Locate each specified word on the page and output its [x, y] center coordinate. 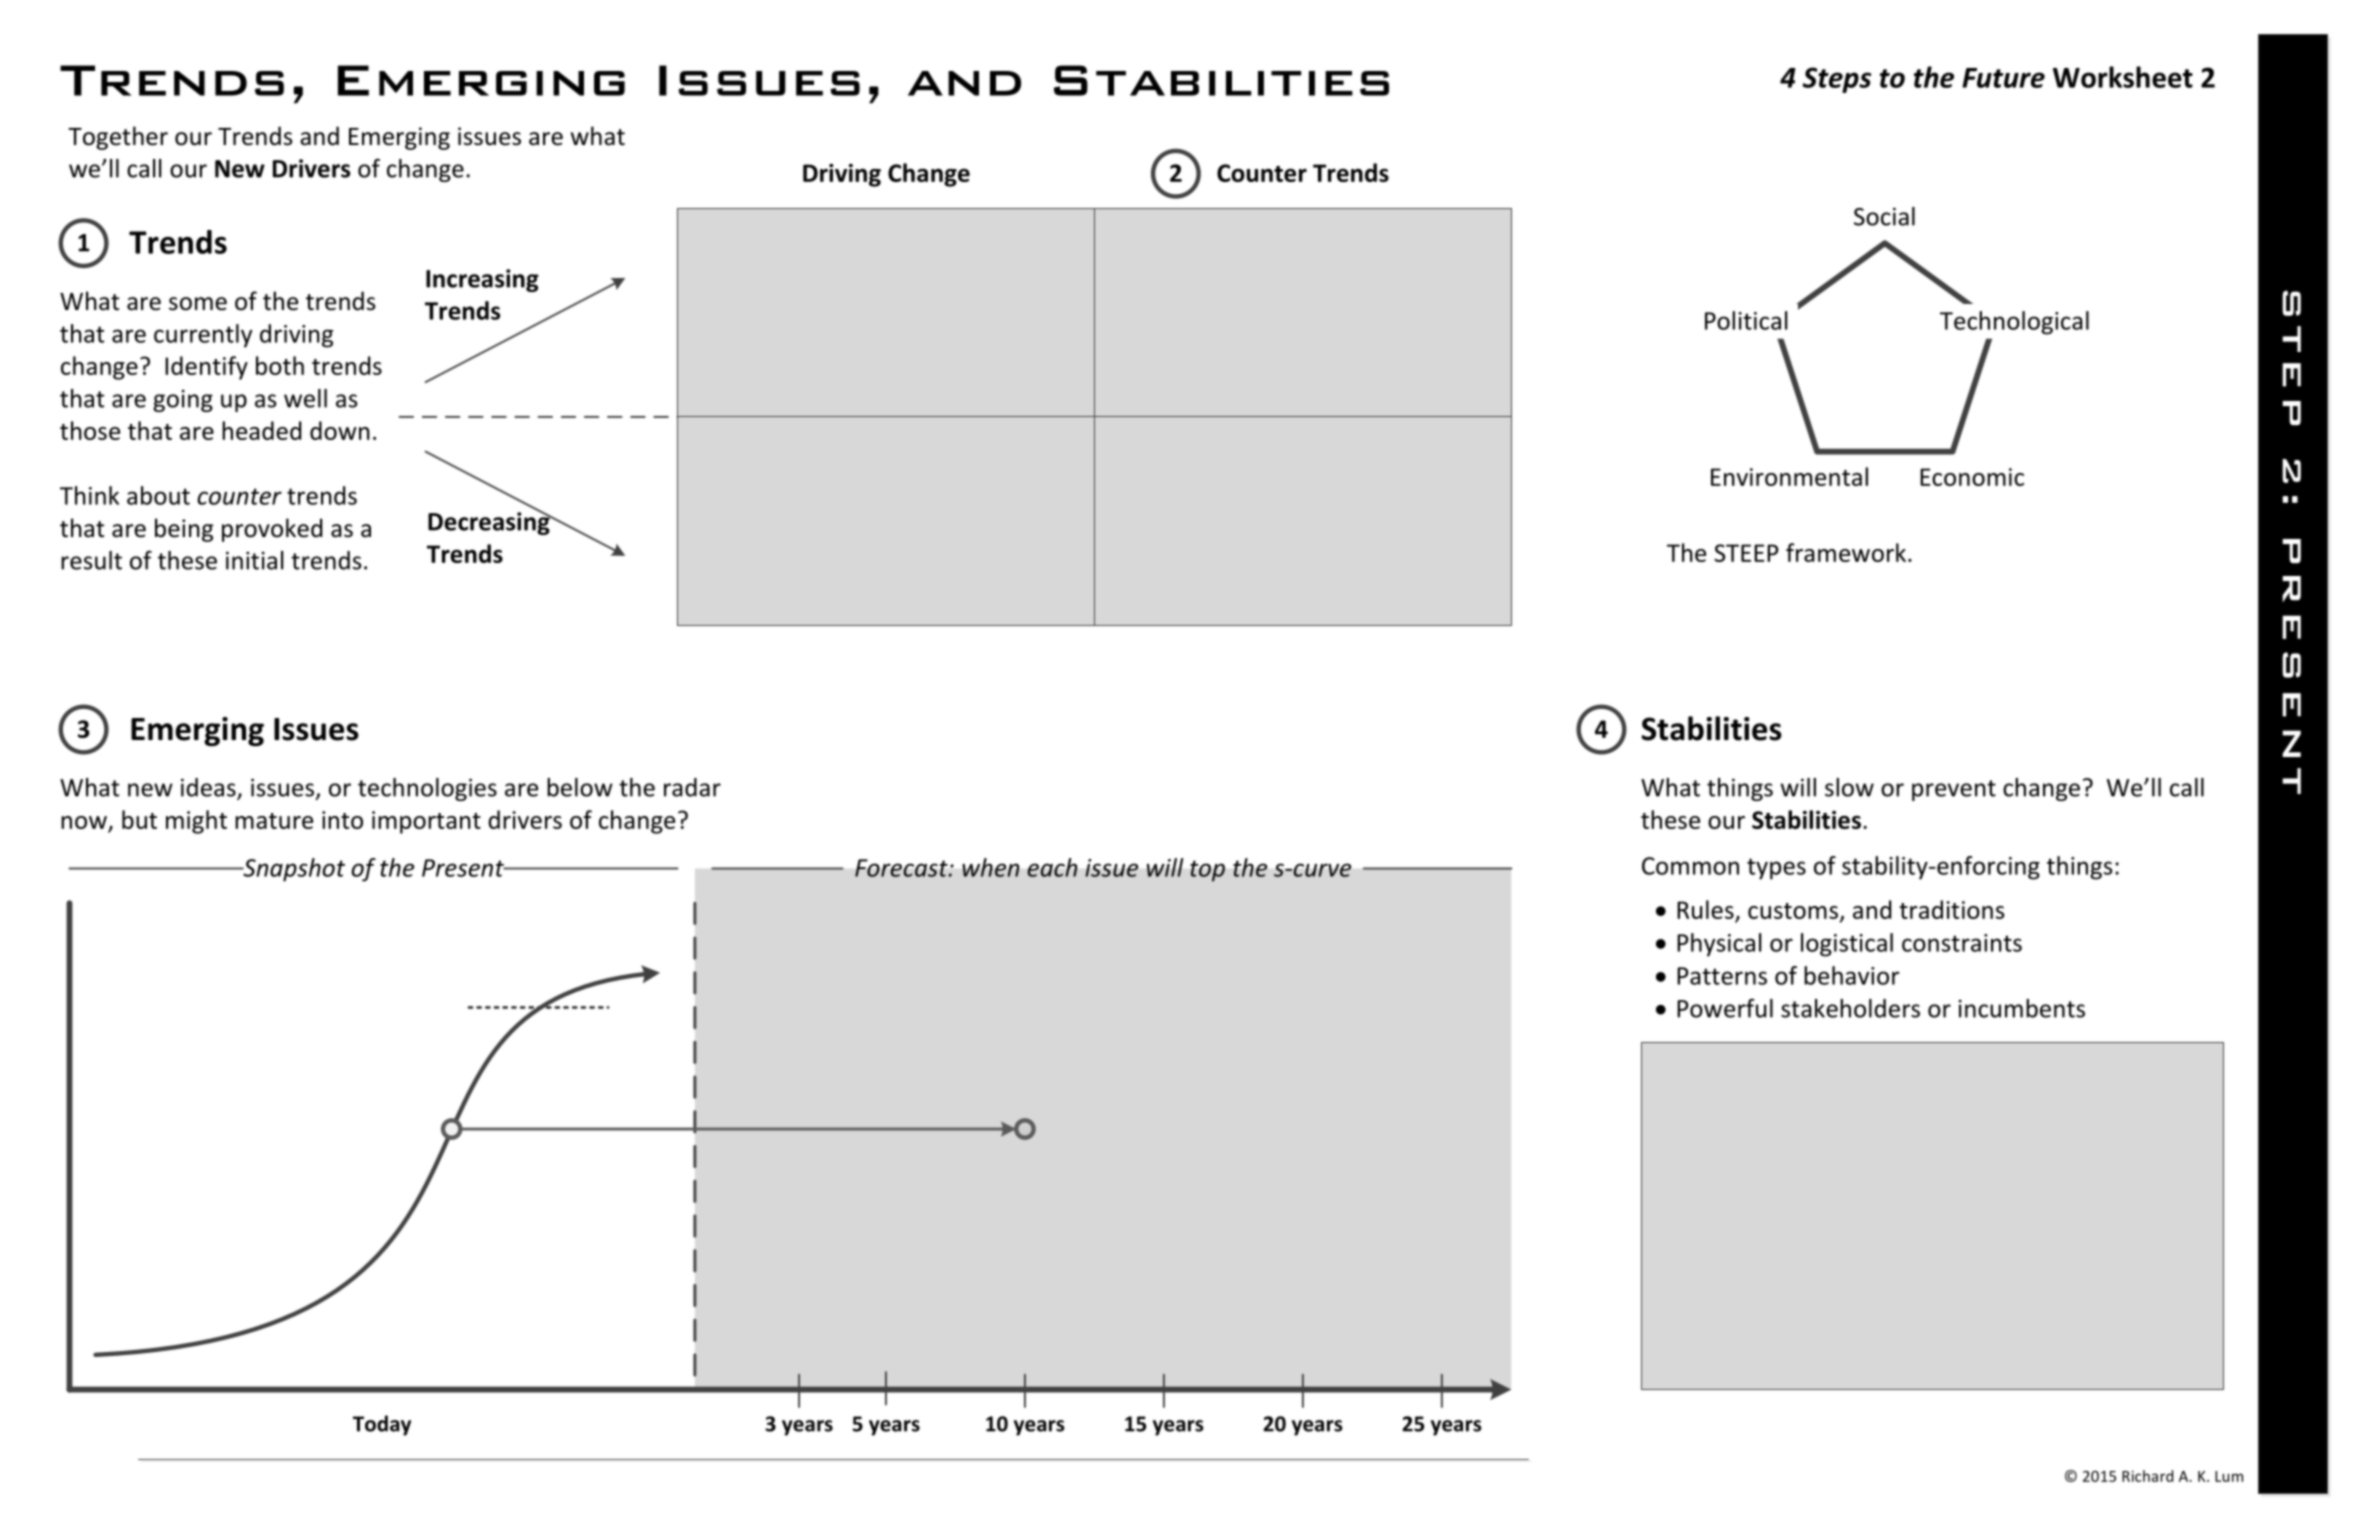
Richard [2147, 1476]
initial [254, 560]
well [305, 398]
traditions [1951, 909]
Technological [2014, 323]
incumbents [2022, 1008]
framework [1847, 552]
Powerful [1725, 1008]
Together [118, 138]
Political [1746, 320]
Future [2003, 78]
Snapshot [293, 870]
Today [382, 1425]
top [1207, 871]
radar [692, 787]
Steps [1836, 80]
